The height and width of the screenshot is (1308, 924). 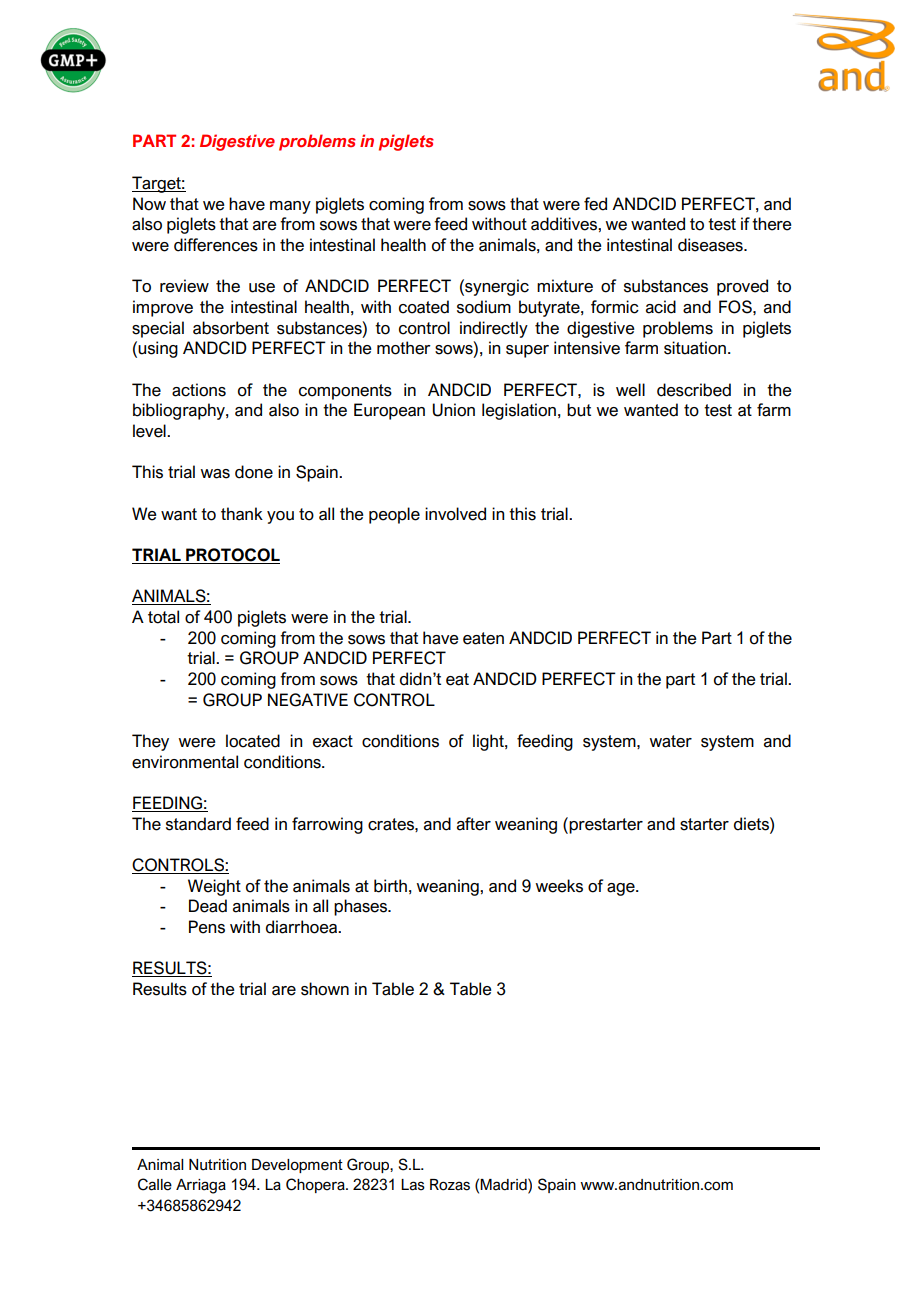 What do you see at coordinates (216, 245) in the screenshot?
I see `differences` at bounding box center [216, 245].
